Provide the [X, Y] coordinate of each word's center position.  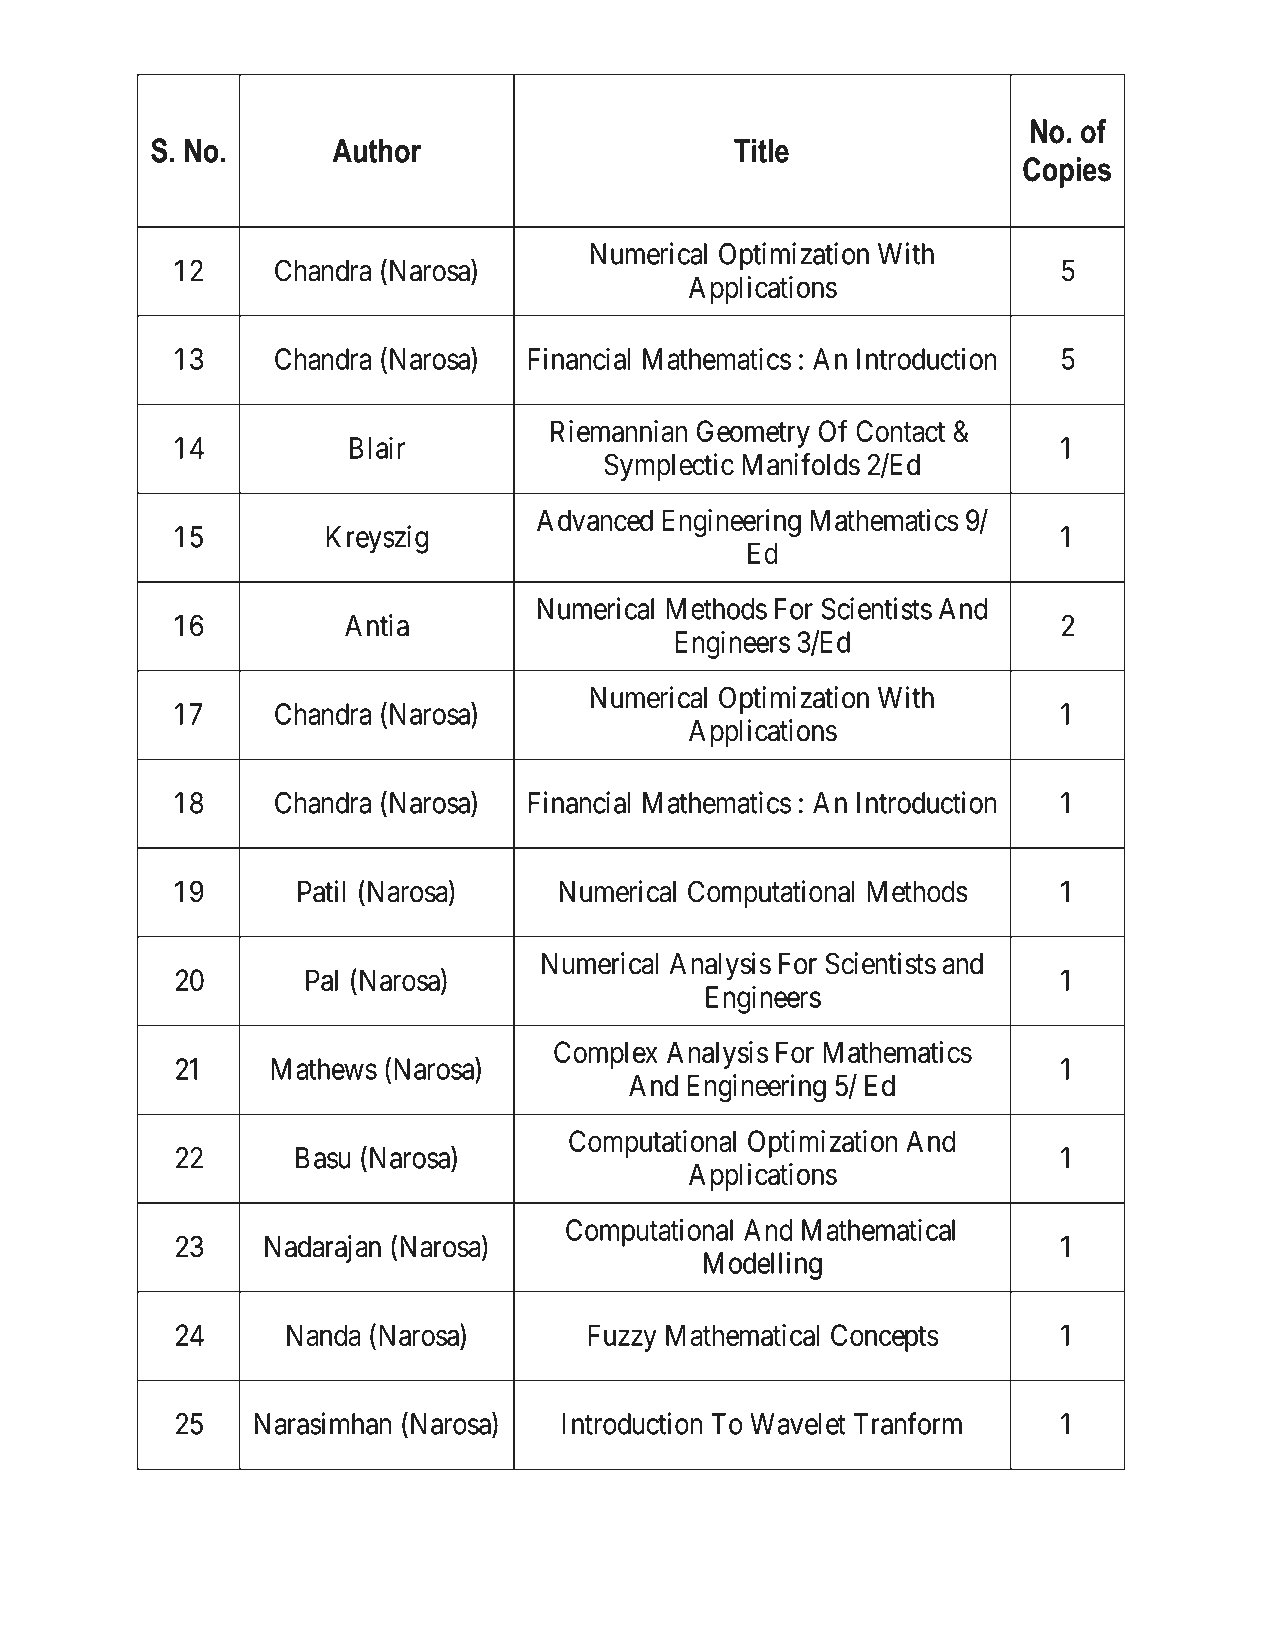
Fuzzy [622, 1338]
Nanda [324, 1335]
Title [761, 150]
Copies [1067, 172]
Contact [900, 431]
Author [376, 150]
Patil [322, 891]
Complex [606, 1055]
